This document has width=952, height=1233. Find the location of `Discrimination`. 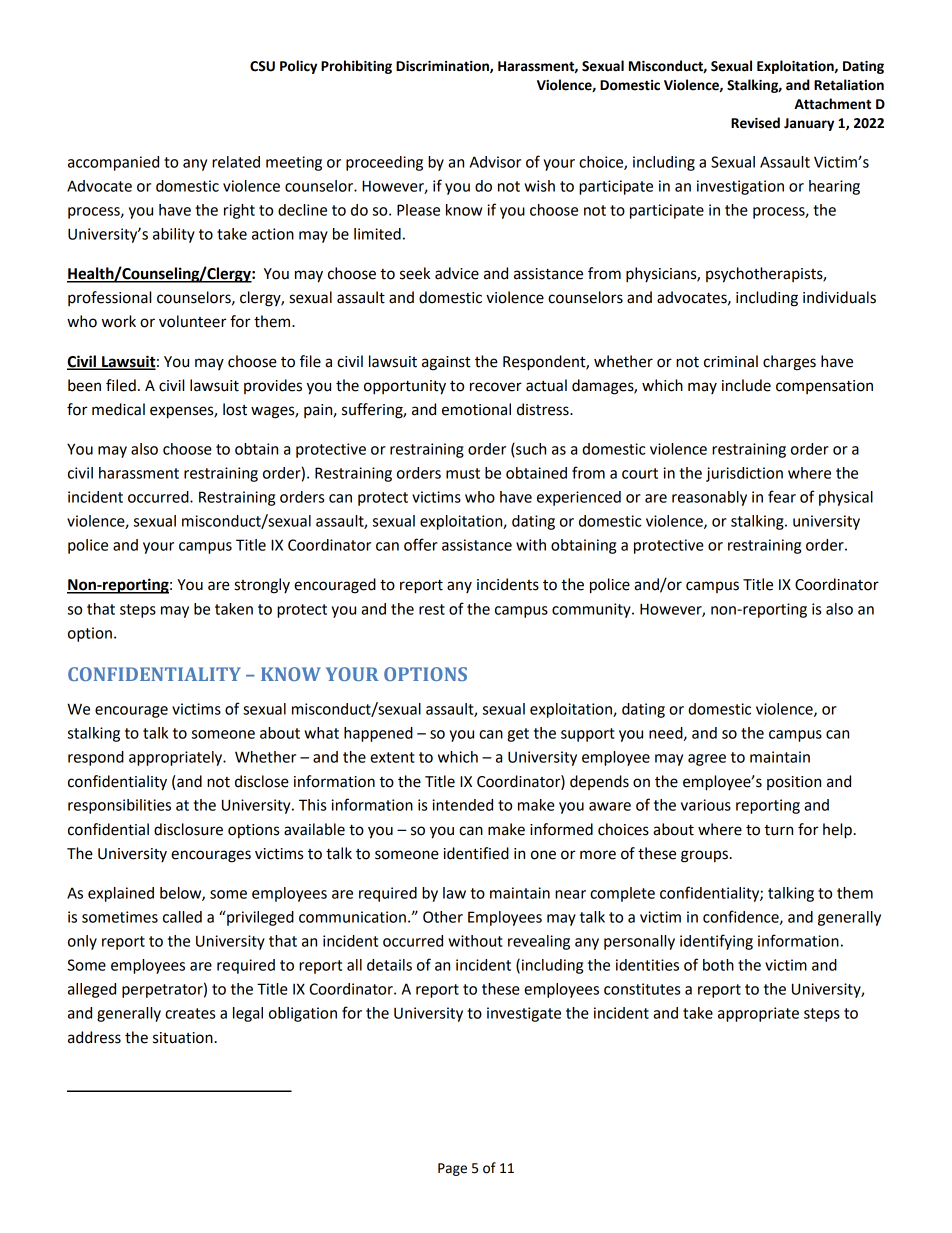

Discrimination is located at coordinates (443, 67).
